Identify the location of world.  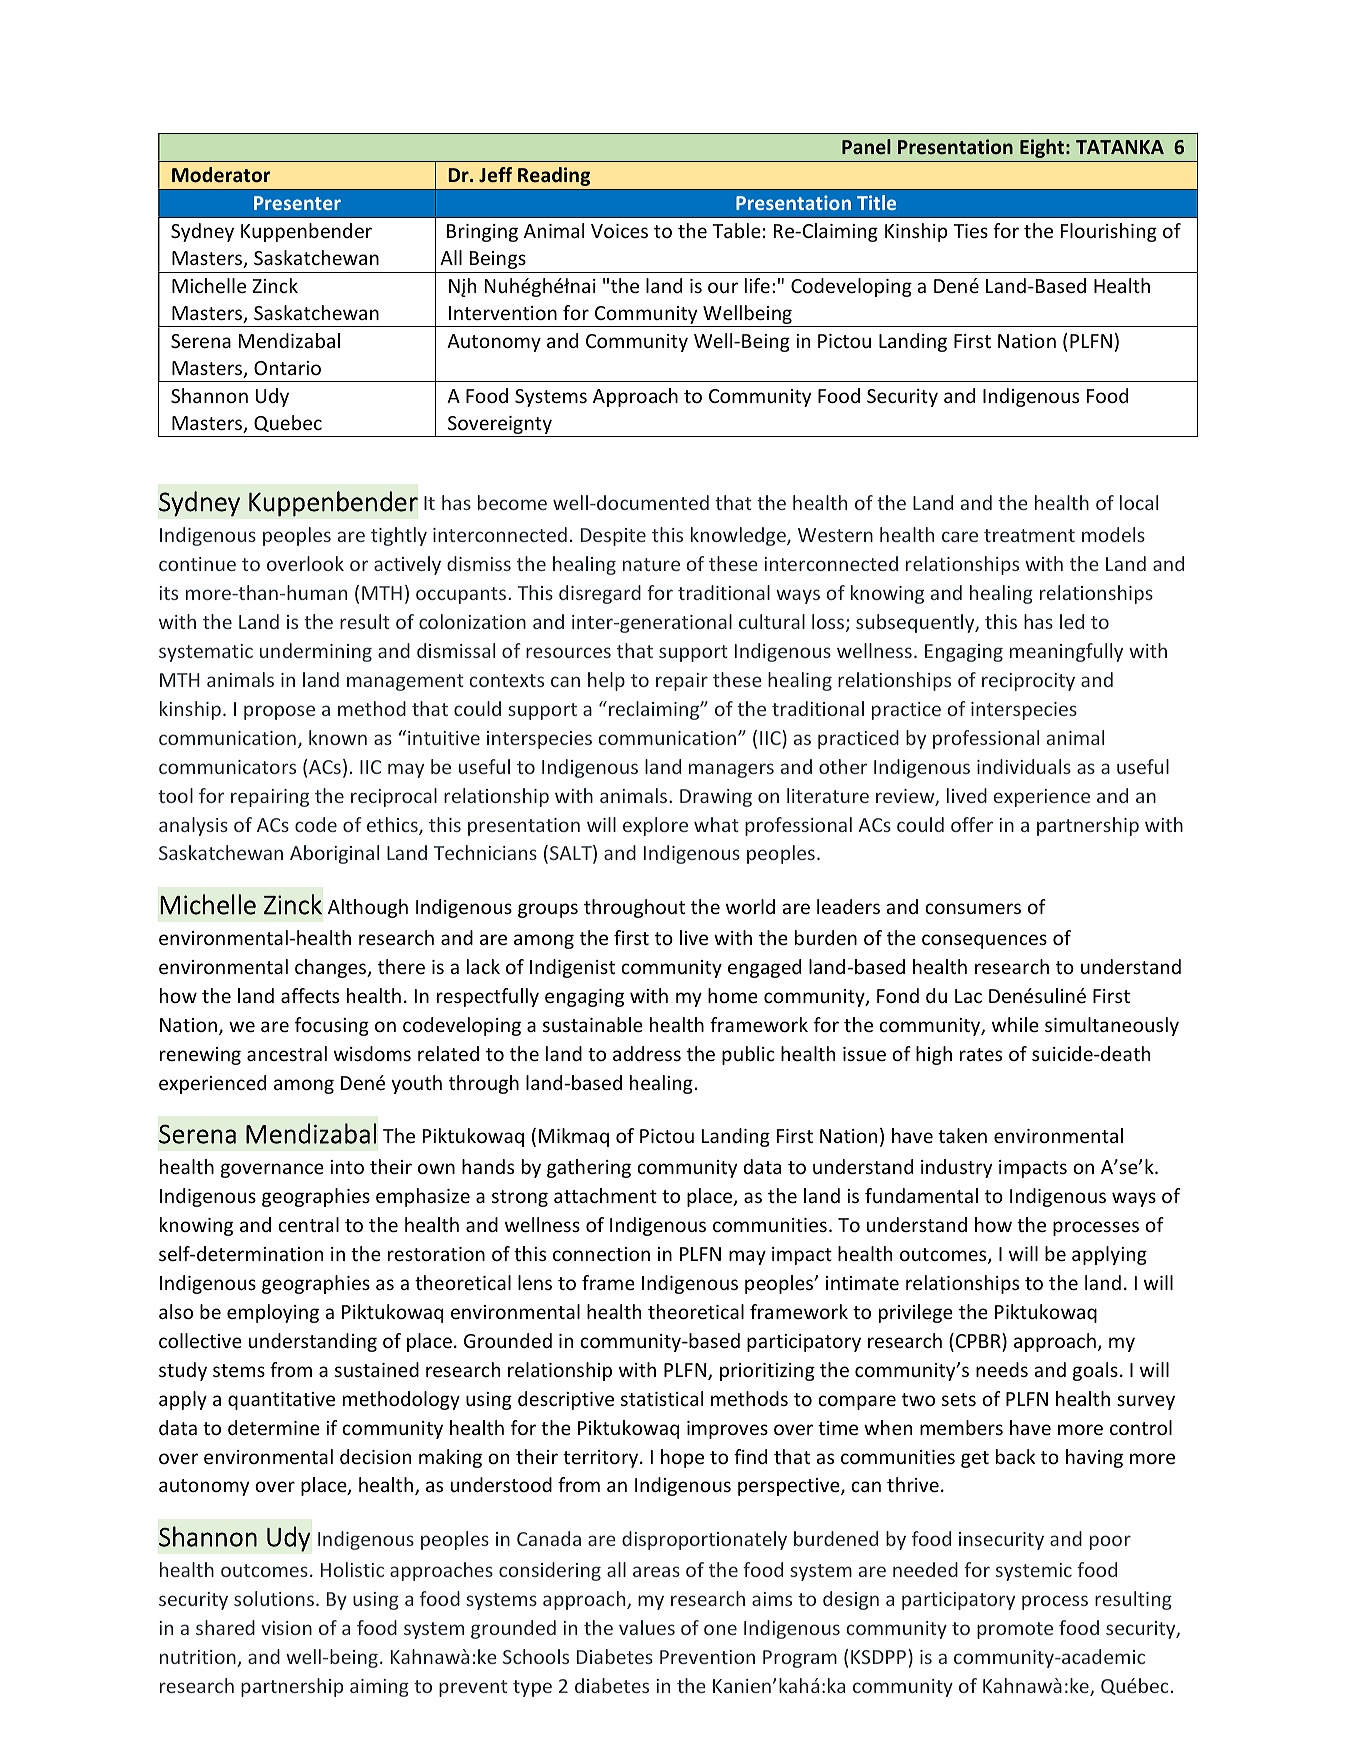
(750, 906).
